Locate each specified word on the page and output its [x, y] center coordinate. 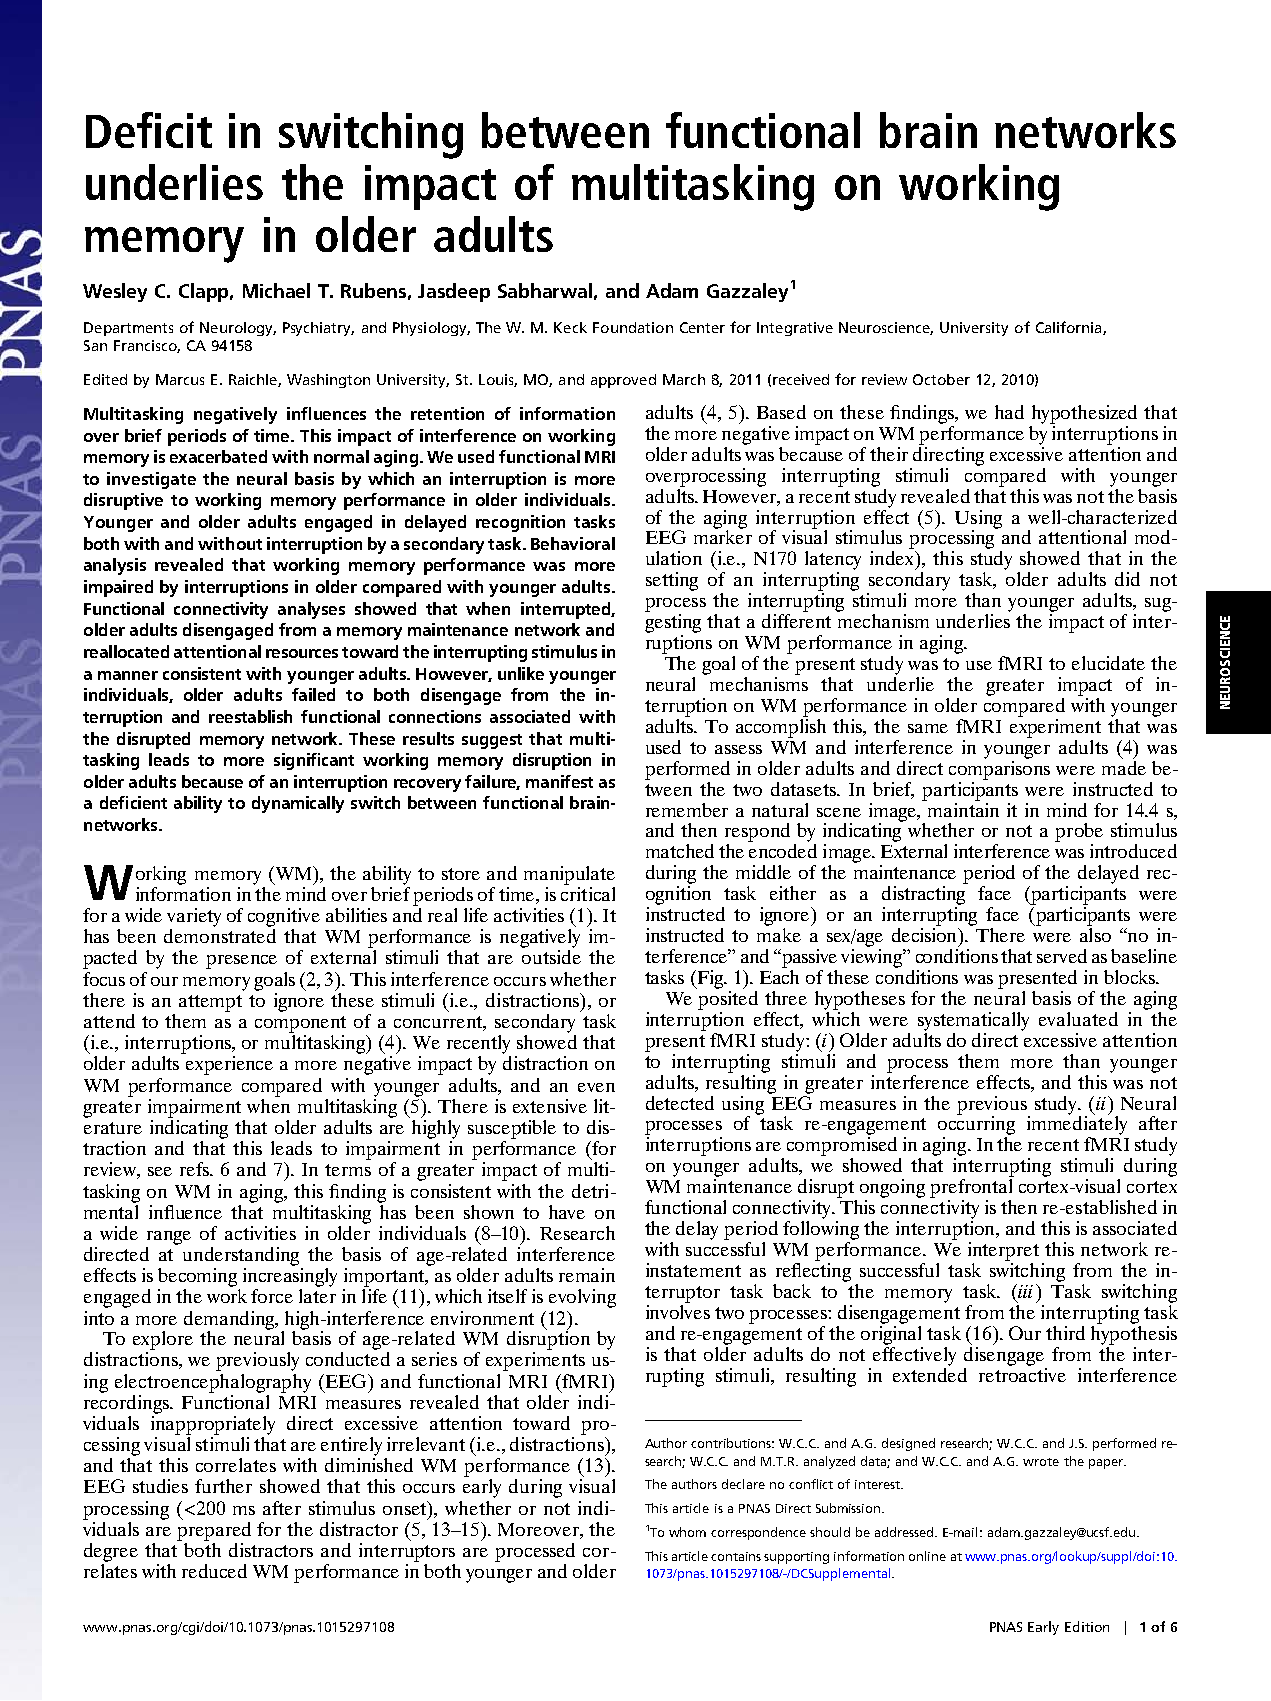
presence [241, 962]
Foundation [633, 327]
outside [551, 957]
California [1070, 328]
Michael [276, 290]
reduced [214, 1571]
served [1062, 956]
